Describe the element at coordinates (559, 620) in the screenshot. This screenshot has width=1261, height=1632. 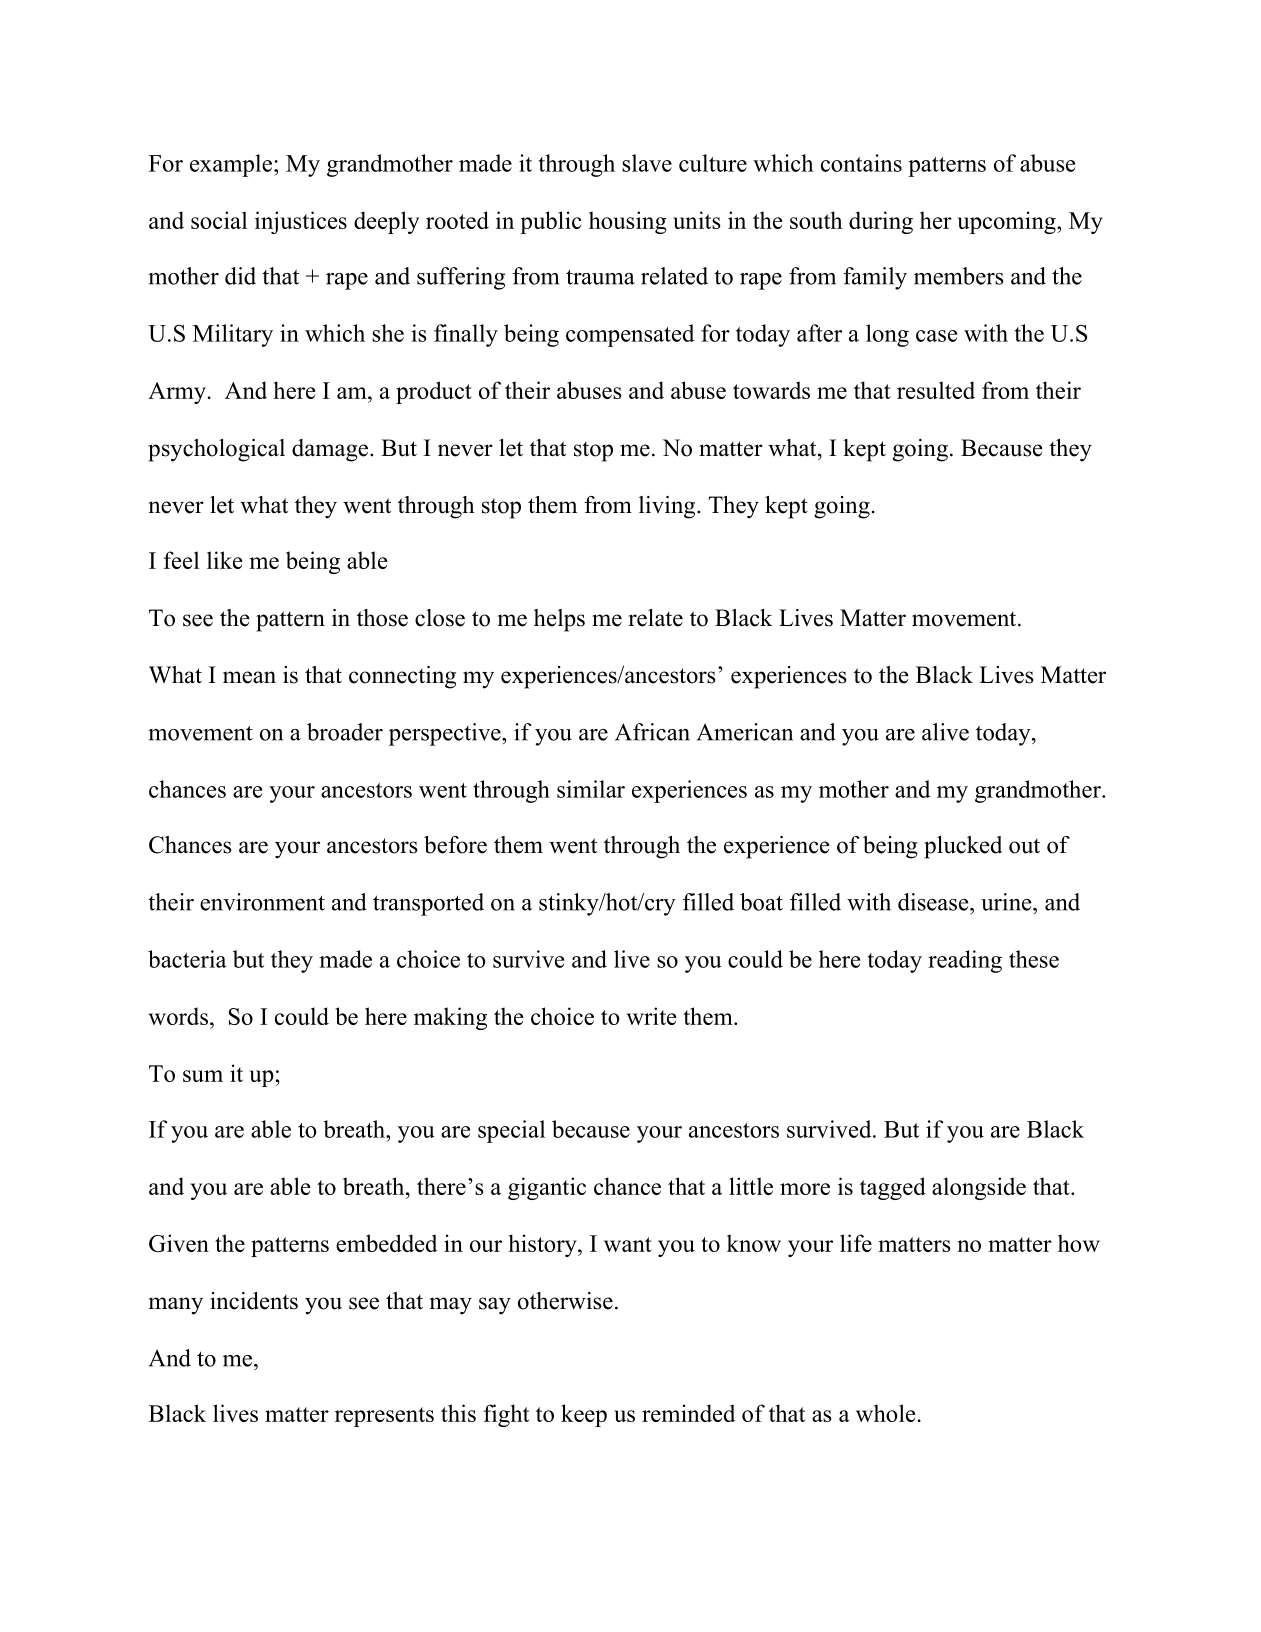
I see `helps` at that location.
